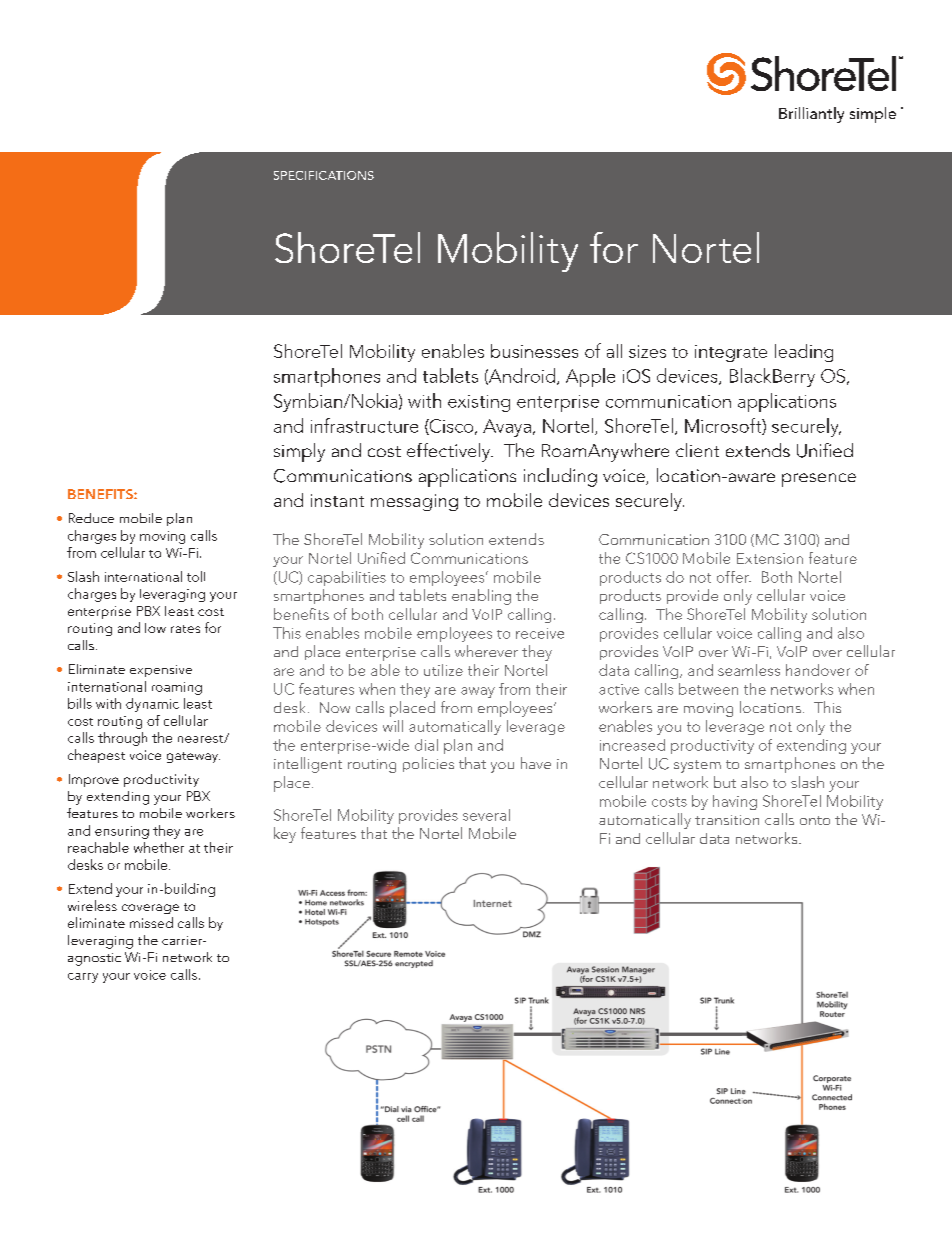 This page has height=1233, width=952. I want to click on toll, so click(196, 576).
